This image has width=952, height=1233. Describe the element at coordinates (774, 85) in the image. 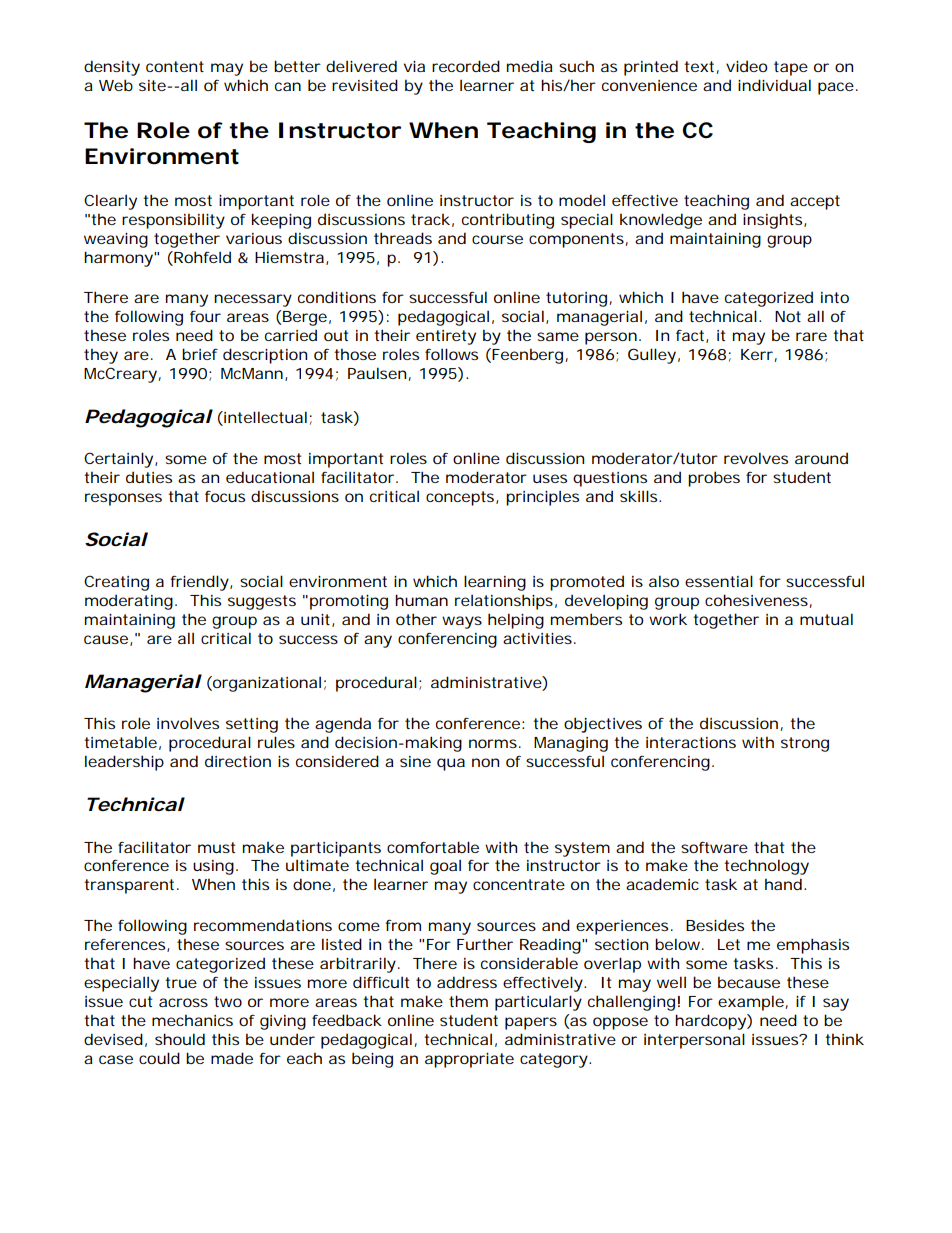

I see `individual` at that location.
